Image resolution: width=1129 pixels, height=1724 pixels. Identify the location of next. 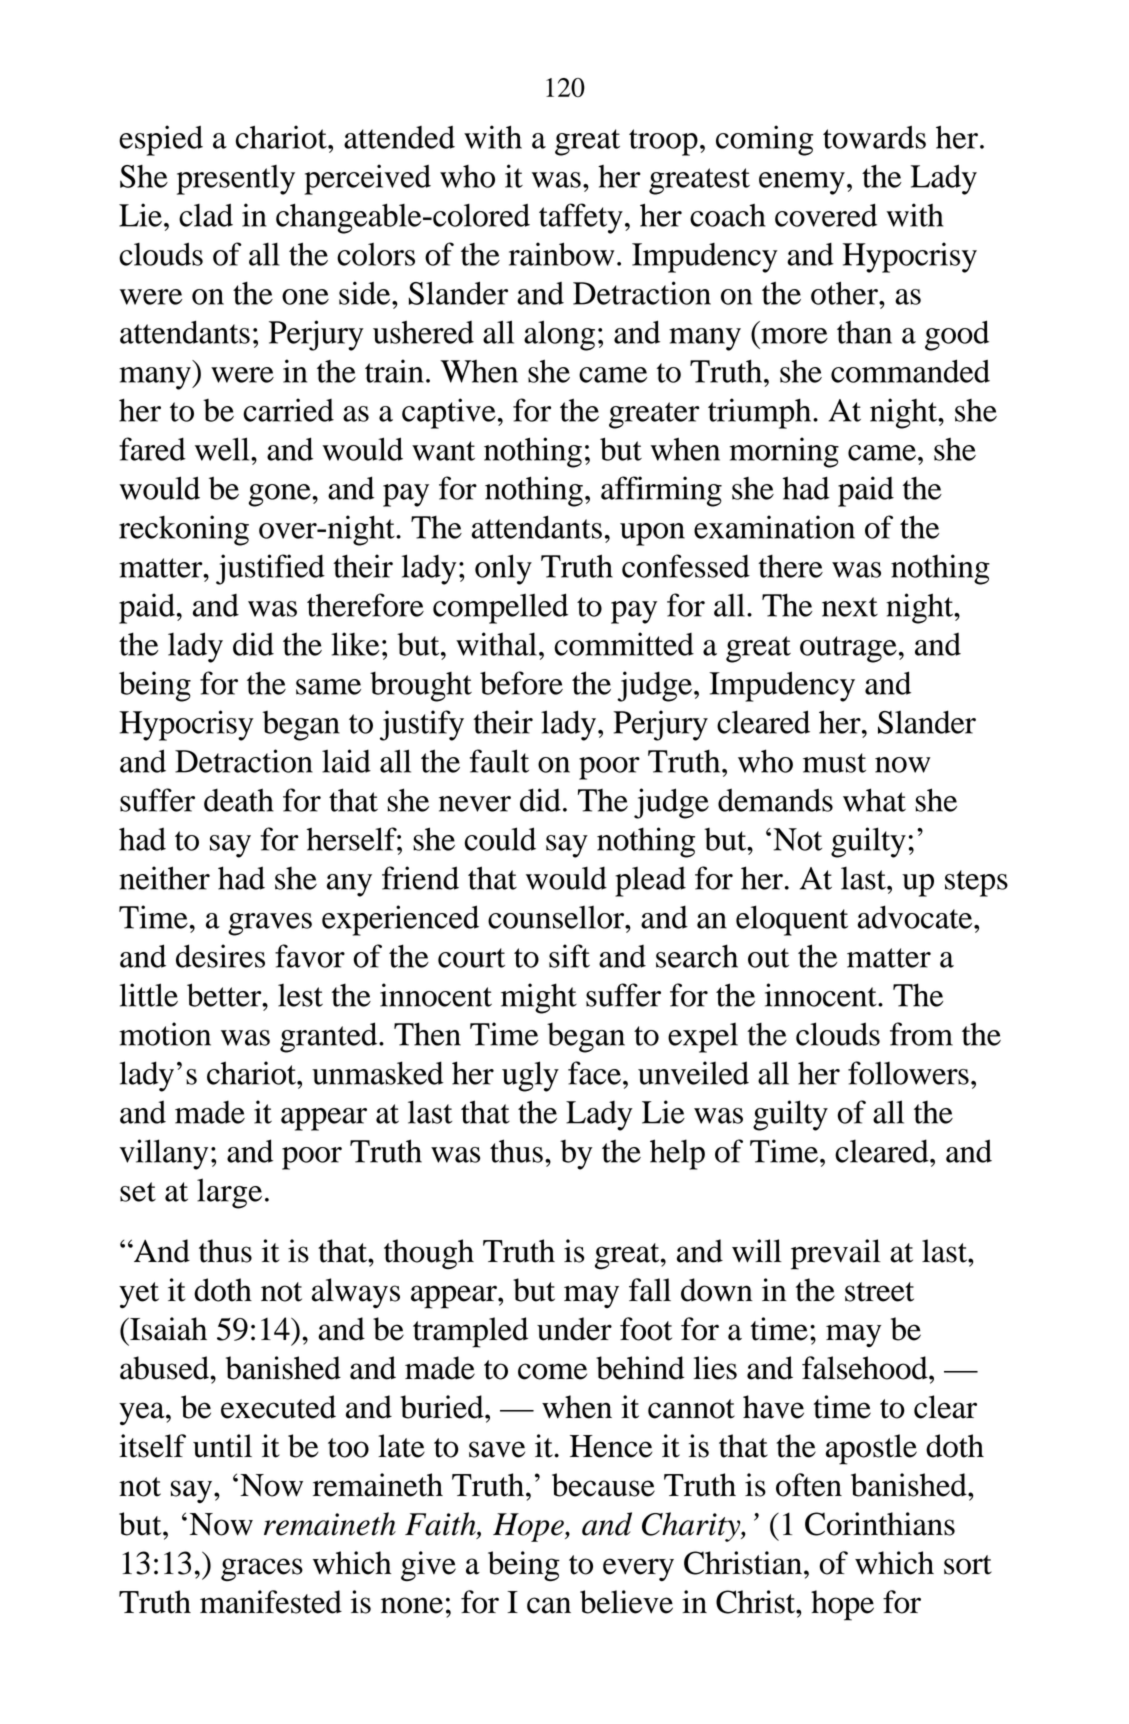
(850, 607).
